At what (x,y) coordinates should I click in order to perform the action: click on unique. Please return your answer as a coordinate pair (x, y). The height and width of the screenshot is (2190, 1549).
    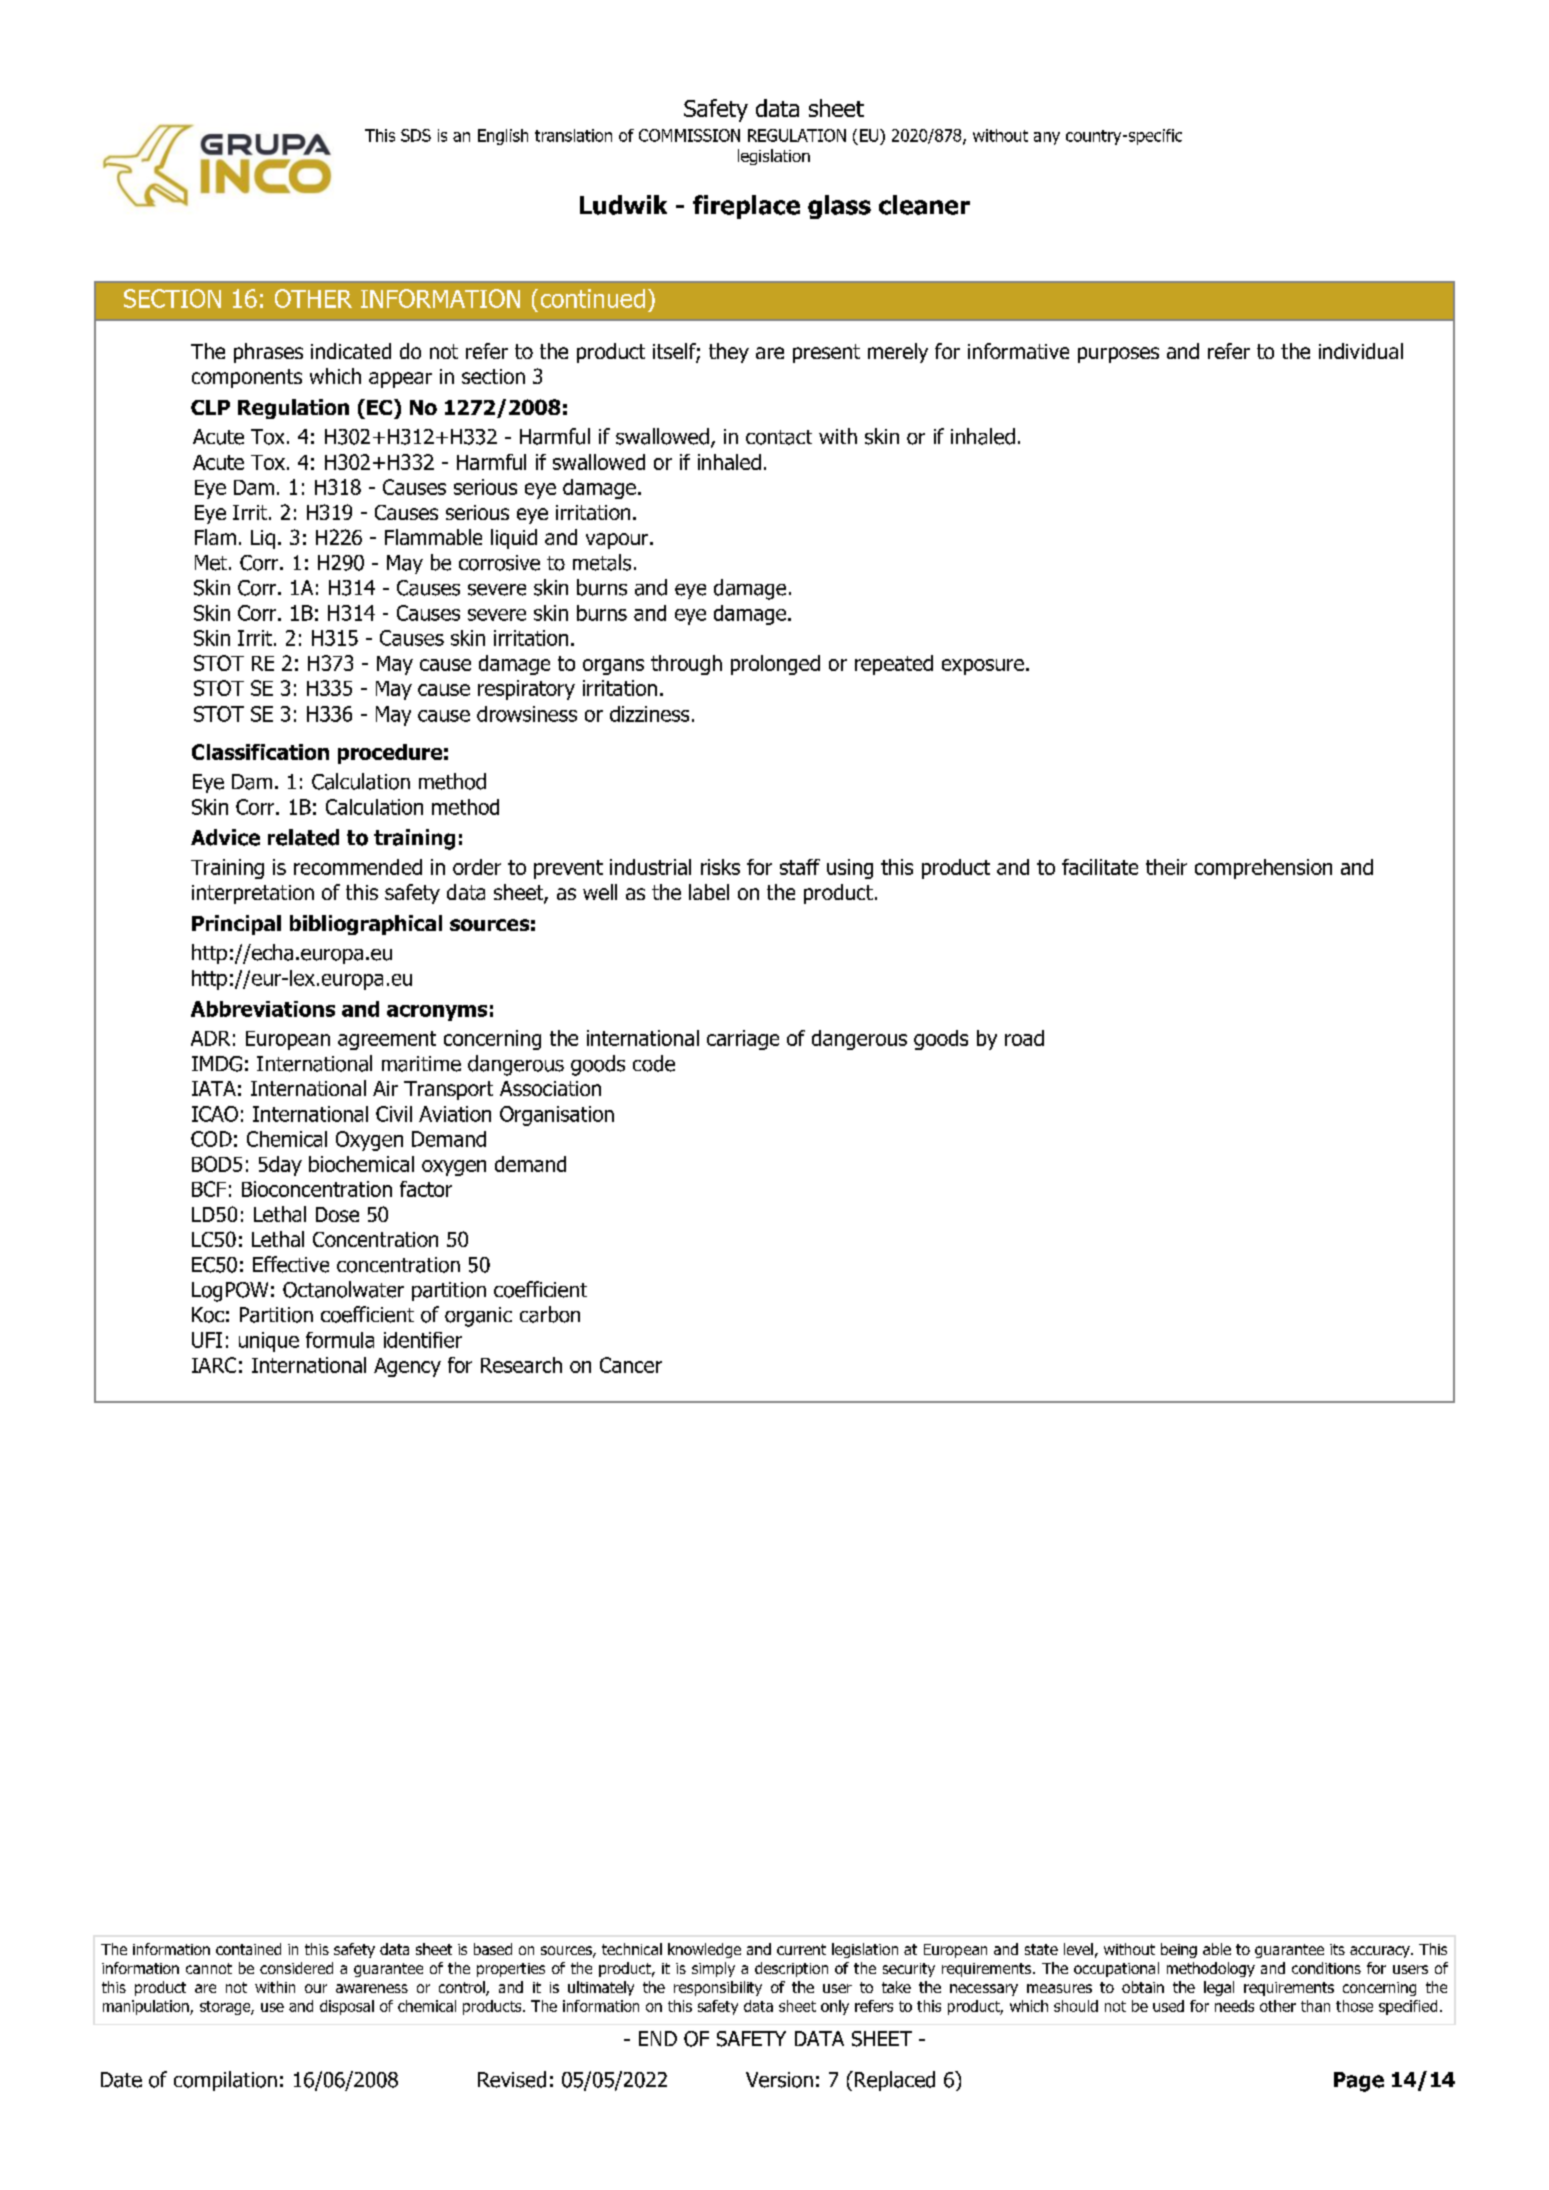
    Looking at the image, I should click on (269, 1342).
